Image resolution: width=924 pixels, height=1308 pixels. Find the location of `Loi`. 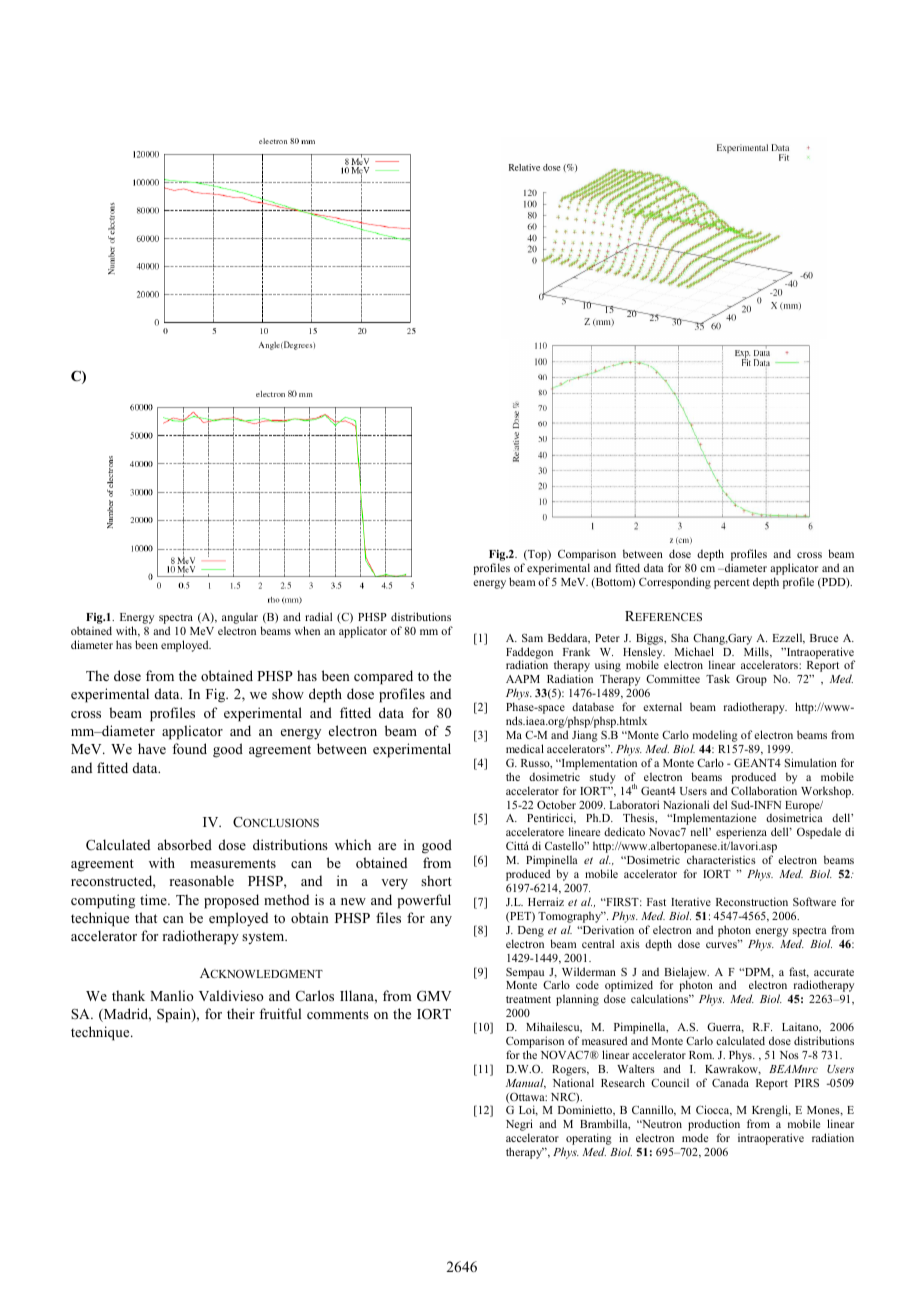

Loi is located at coordinates (528, 1110).
